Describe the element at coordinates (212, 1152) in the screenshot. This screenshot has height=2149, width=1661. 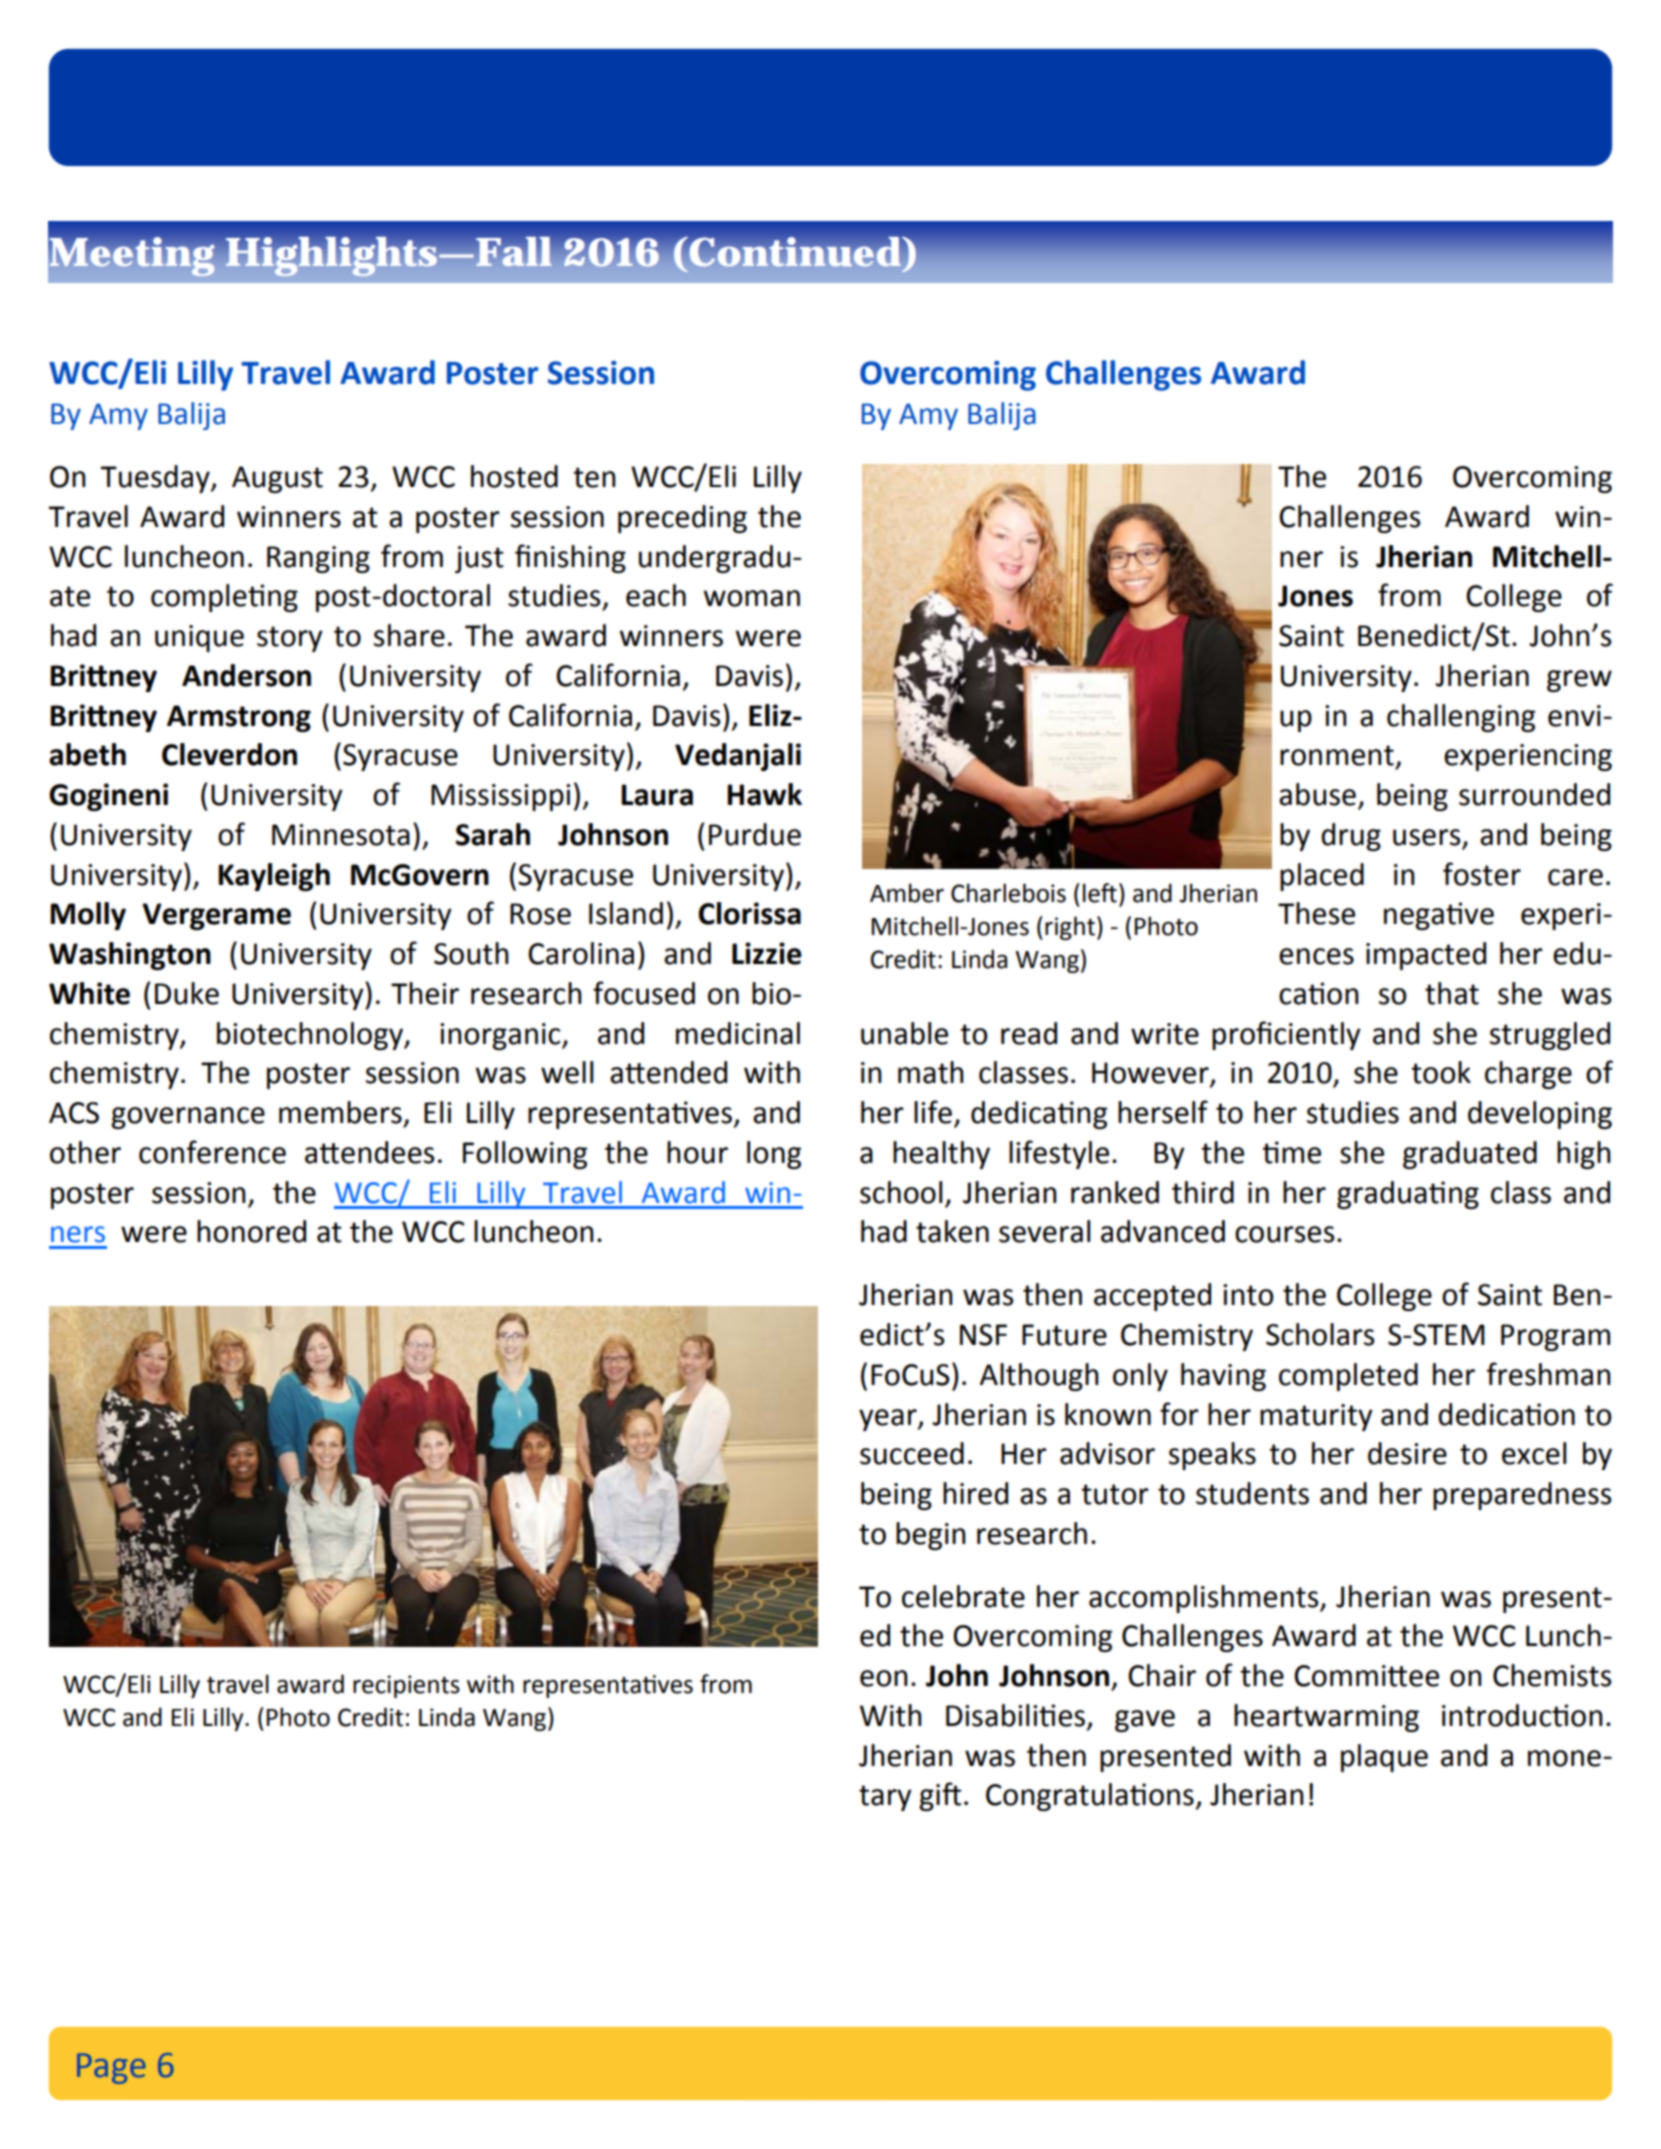
I see `conference` at that location.
